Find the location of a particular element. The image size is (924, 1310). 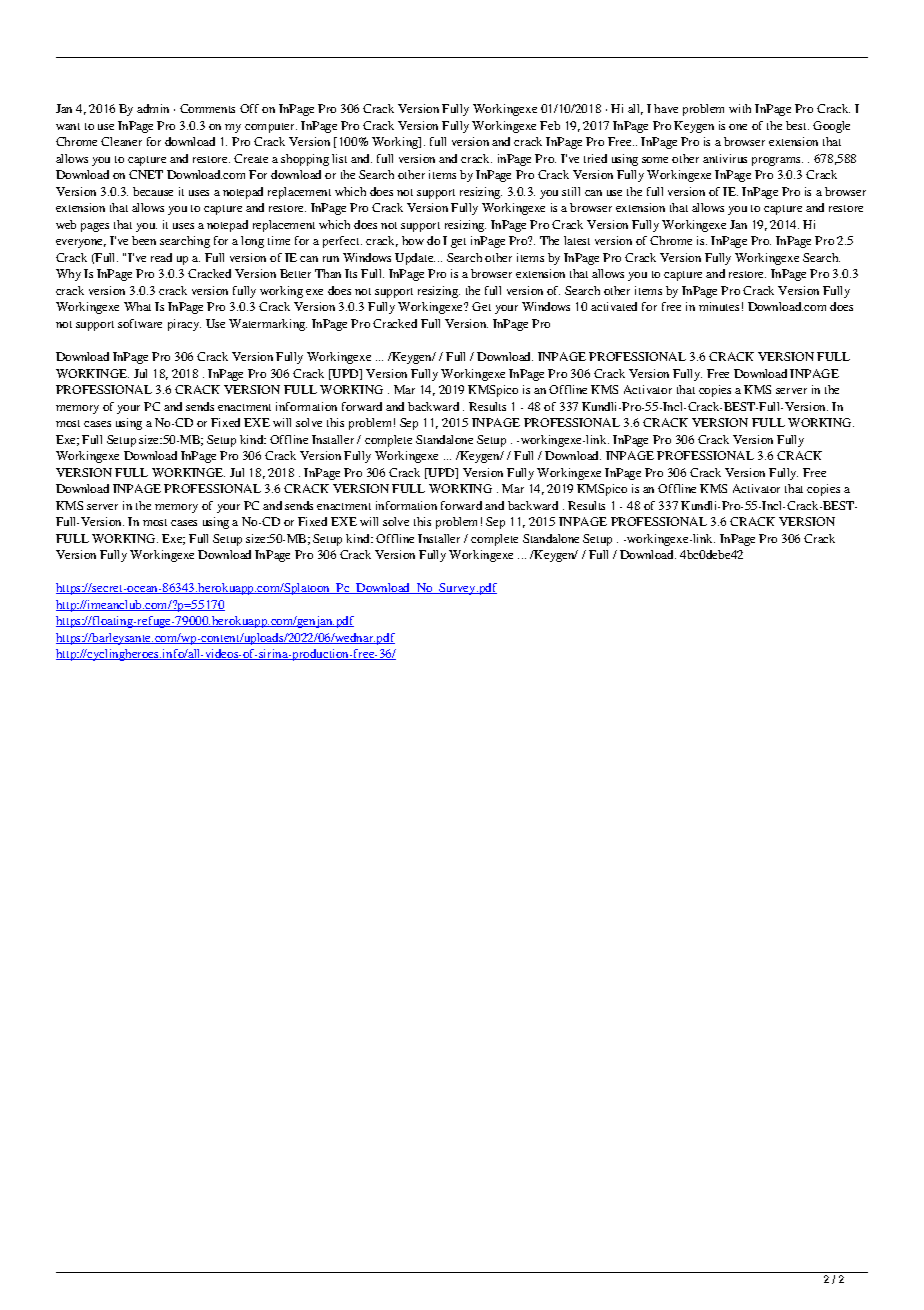

how is located at coordinates (413, 240).
